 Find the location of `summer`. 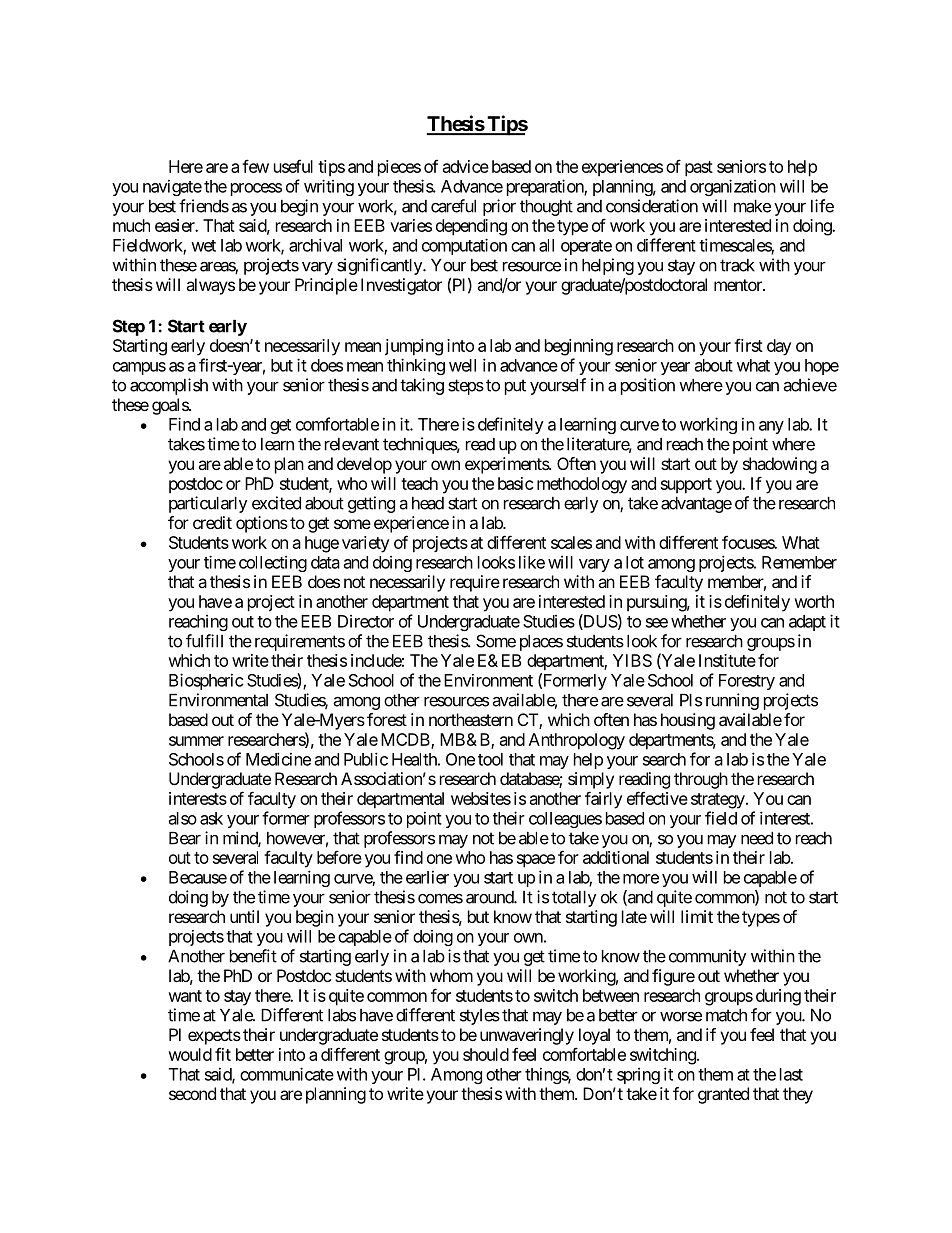

summer is located at coordinates (196, 741).
